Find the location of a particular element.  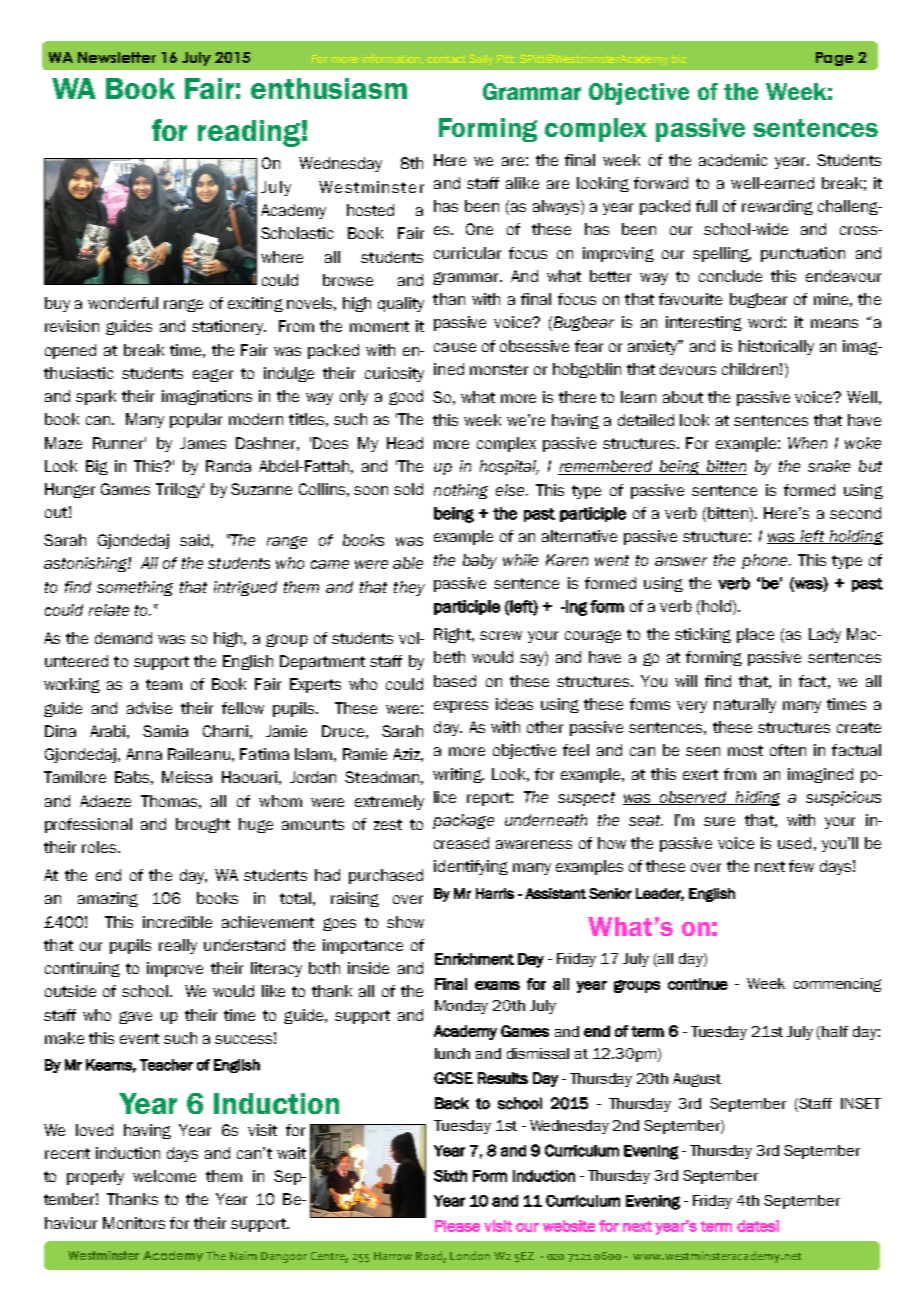

Newsletter is located at coordinates (117, 57).
